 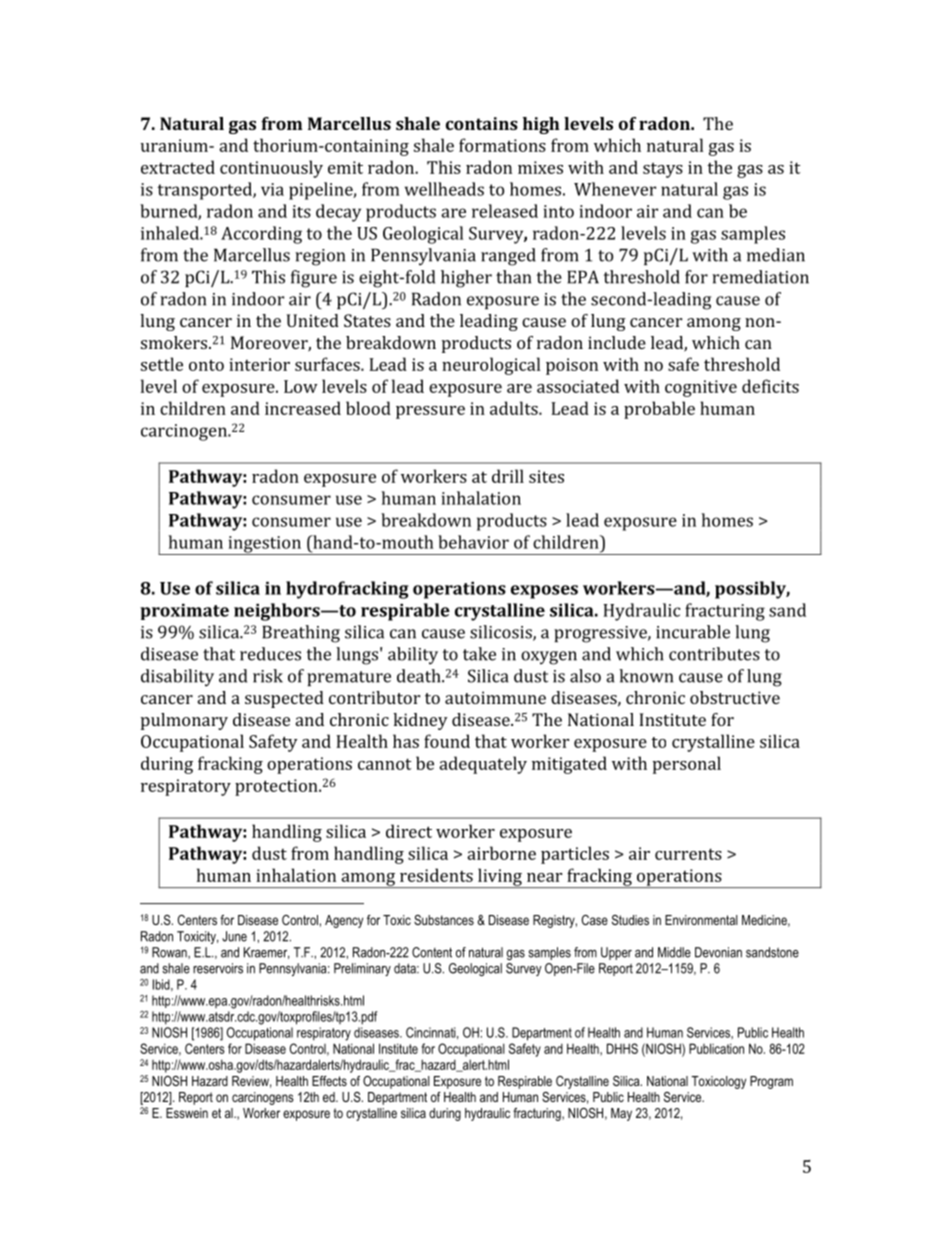 I want to click on DHHS, so click(x=622, y=1048).
